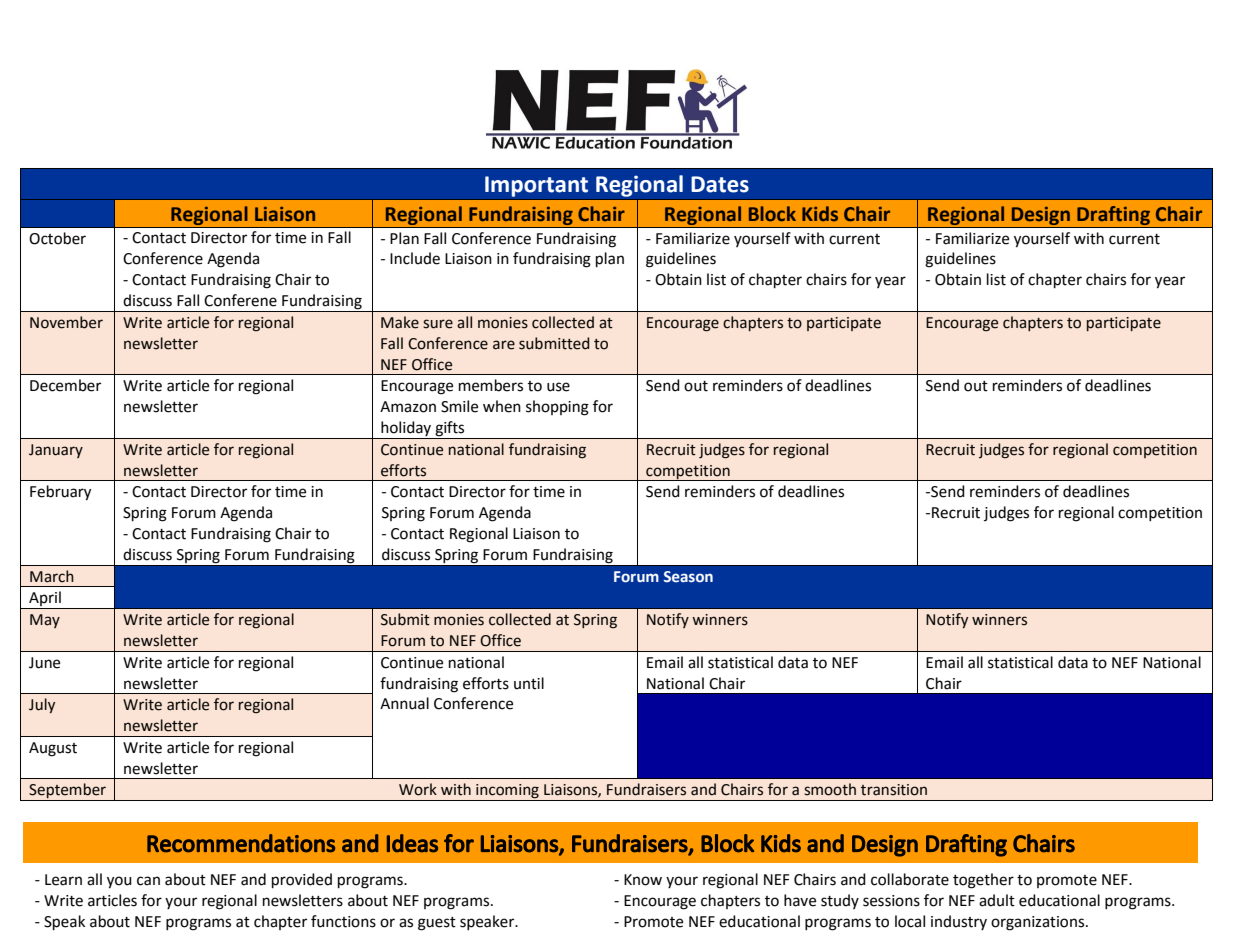 This image has width=1233, height=952. I want to click on October, so click(57, 238).
